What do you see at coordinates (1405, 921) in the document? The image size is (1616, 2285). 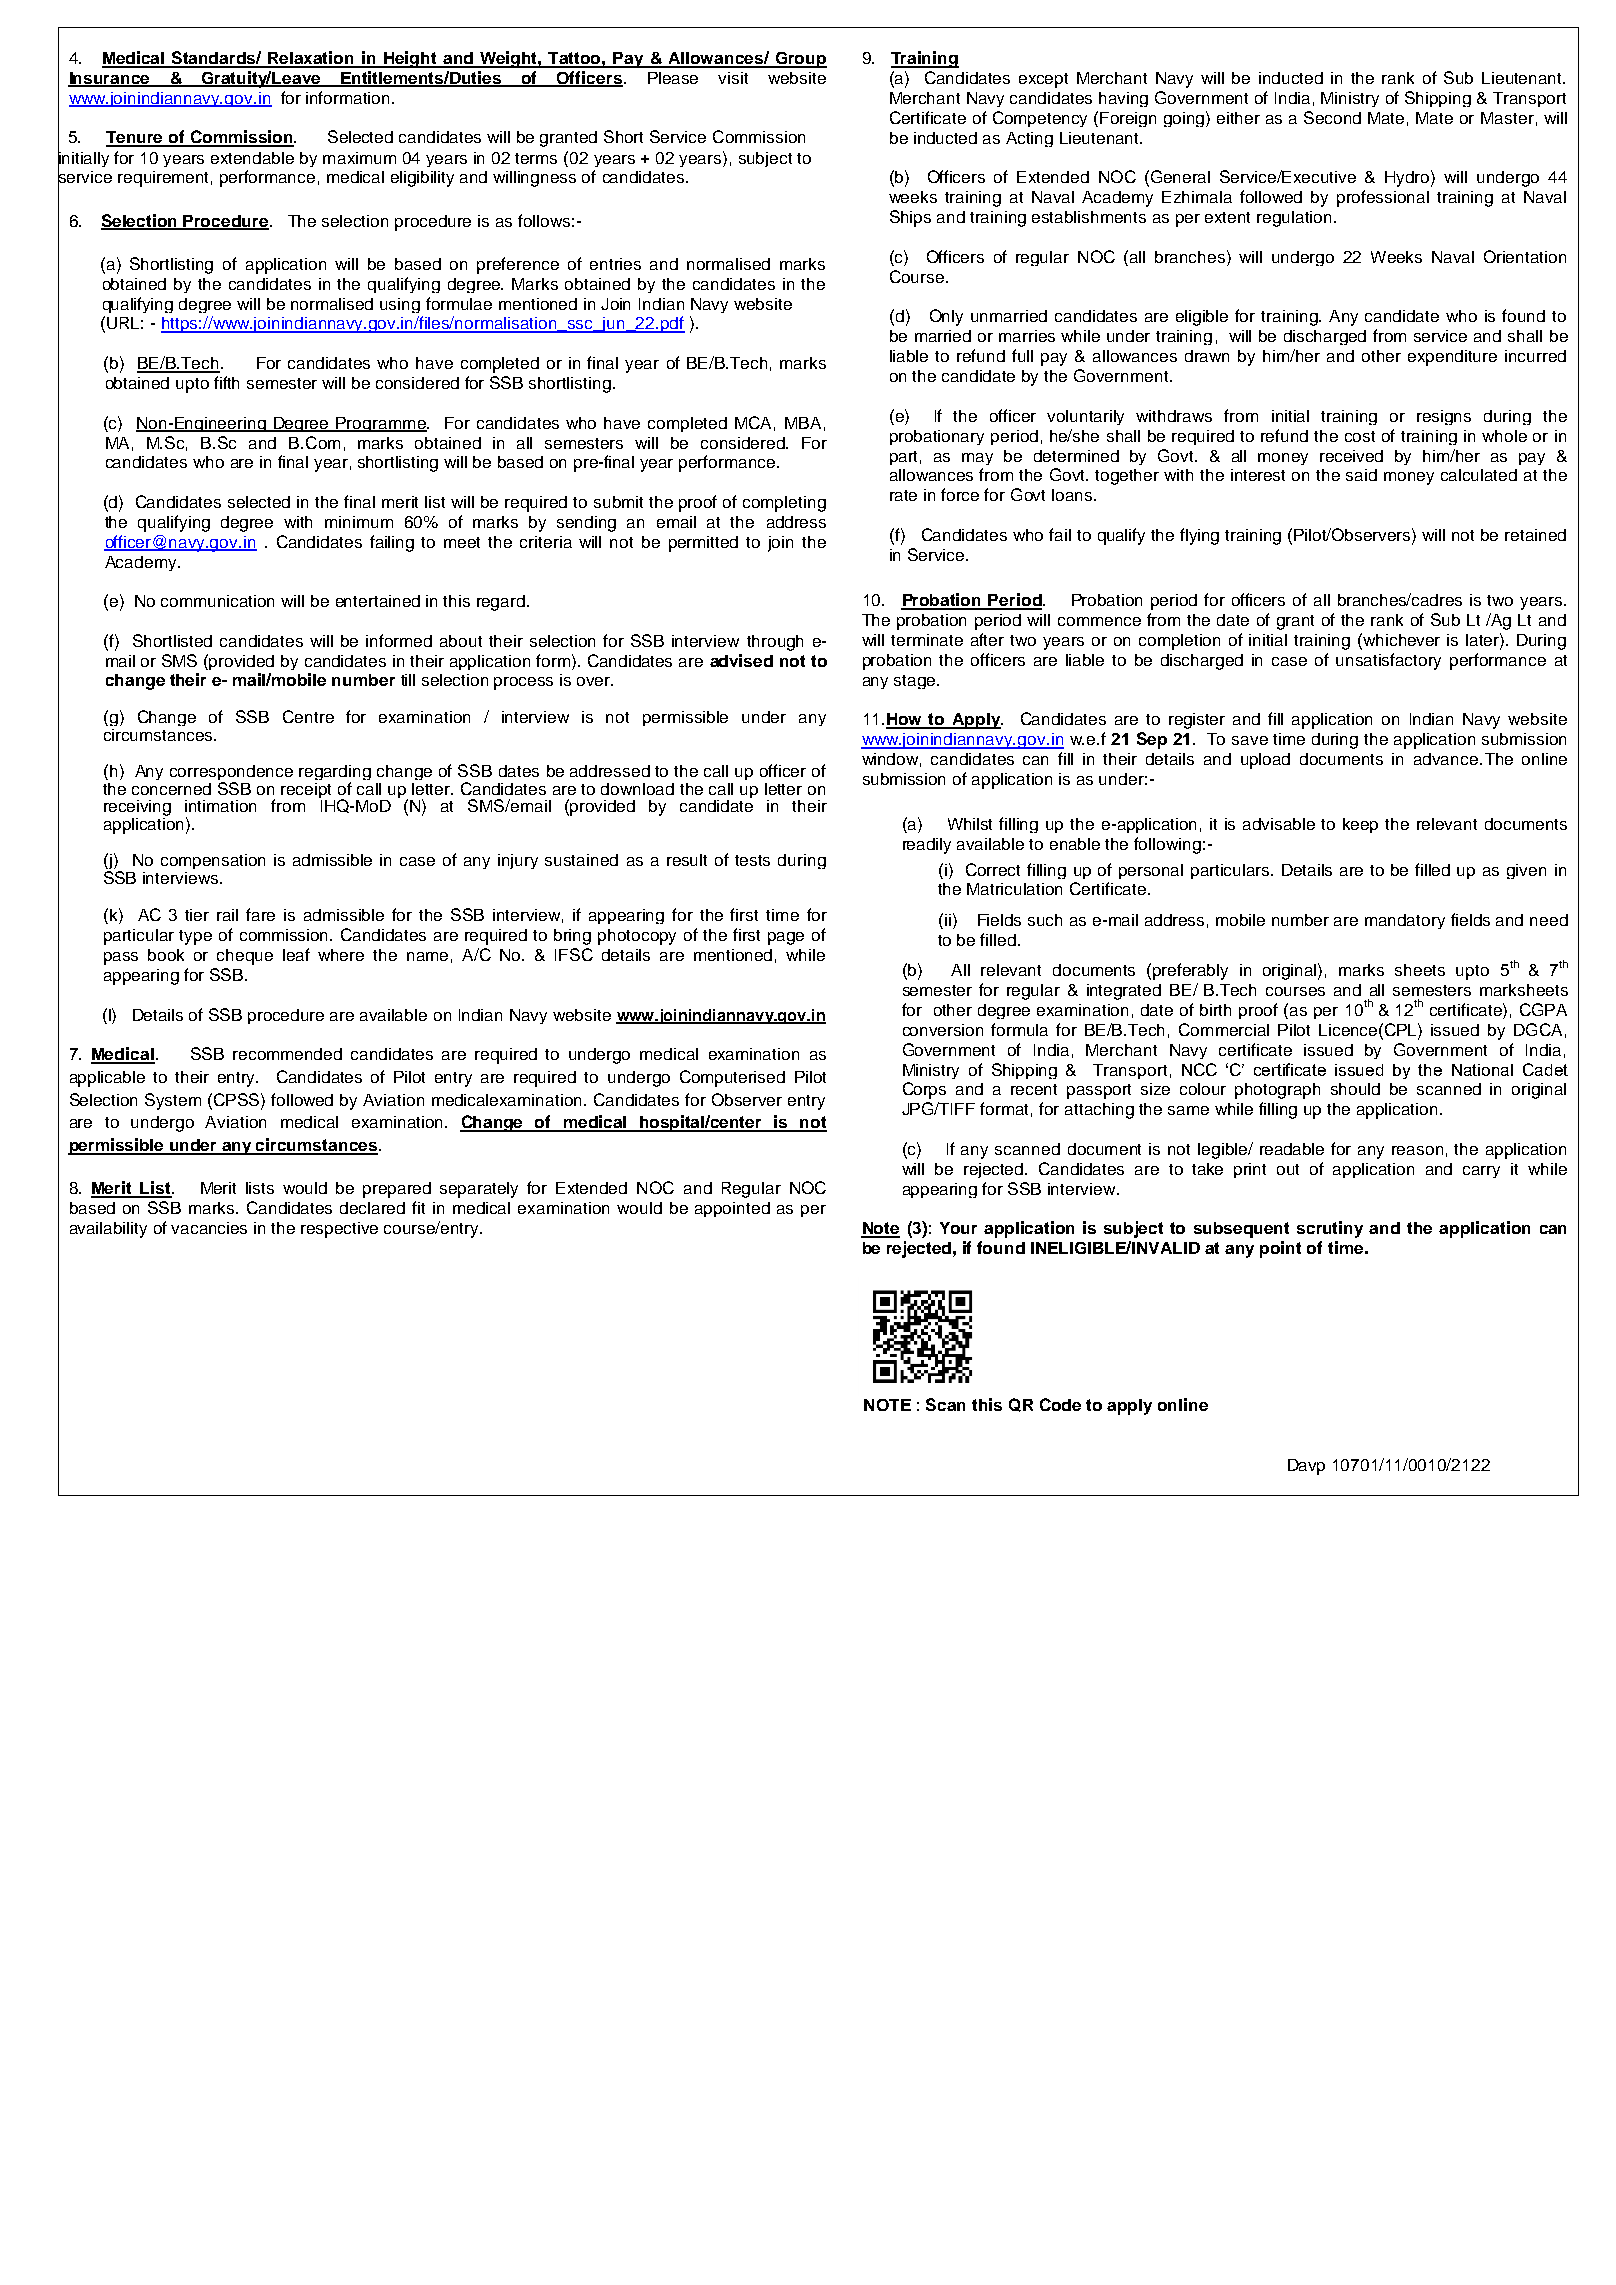 I see `mandatory` at bounding box center [1405, 921].
